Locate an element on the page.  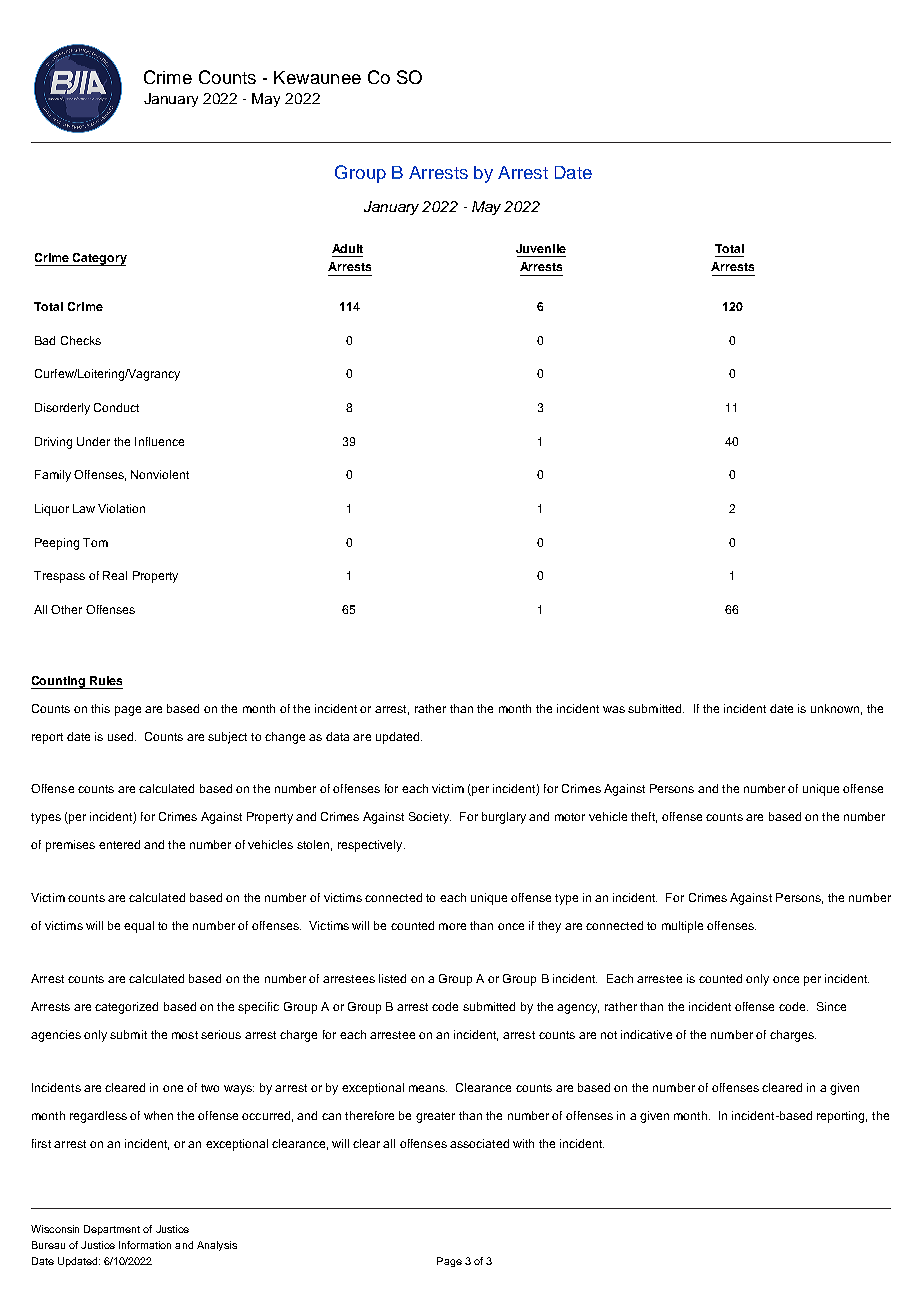
data is located at coordinates (337, 736).
